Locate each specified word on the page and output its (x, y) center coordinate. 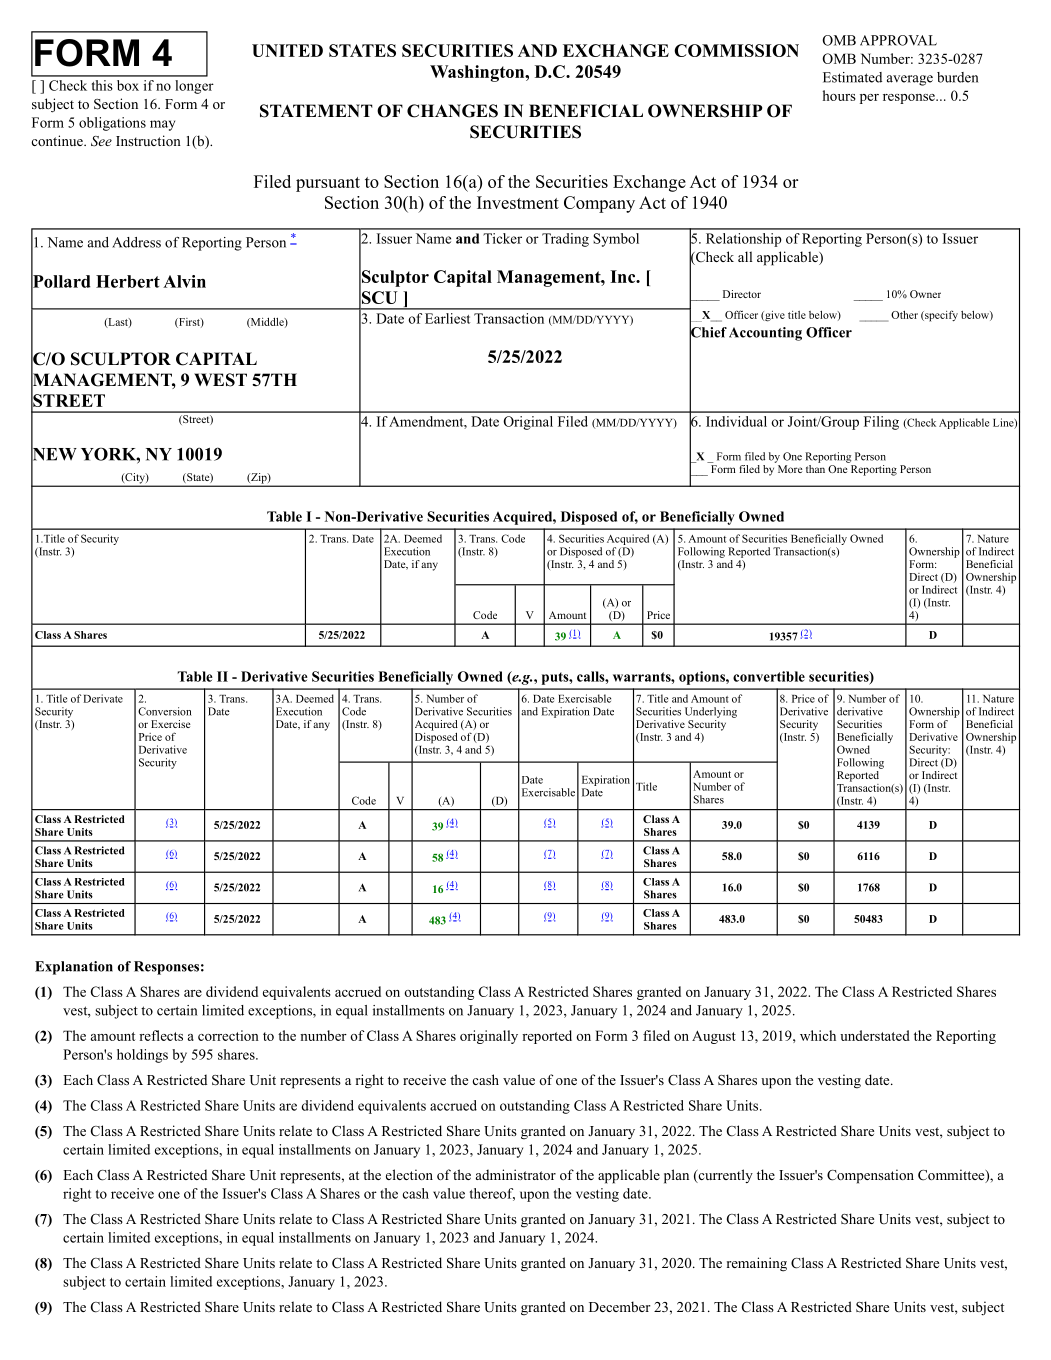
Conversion (164, 711)
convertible (769, 676)
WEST (220, 380)
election (409, 1174)
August (714, 1037)
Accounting (765, 334)
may (162, 125)
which (818, 1035)
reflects (161, 1035)
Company (599, 204)
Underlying (711, 712)
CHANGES (452, 111)
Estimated (852, 77)
